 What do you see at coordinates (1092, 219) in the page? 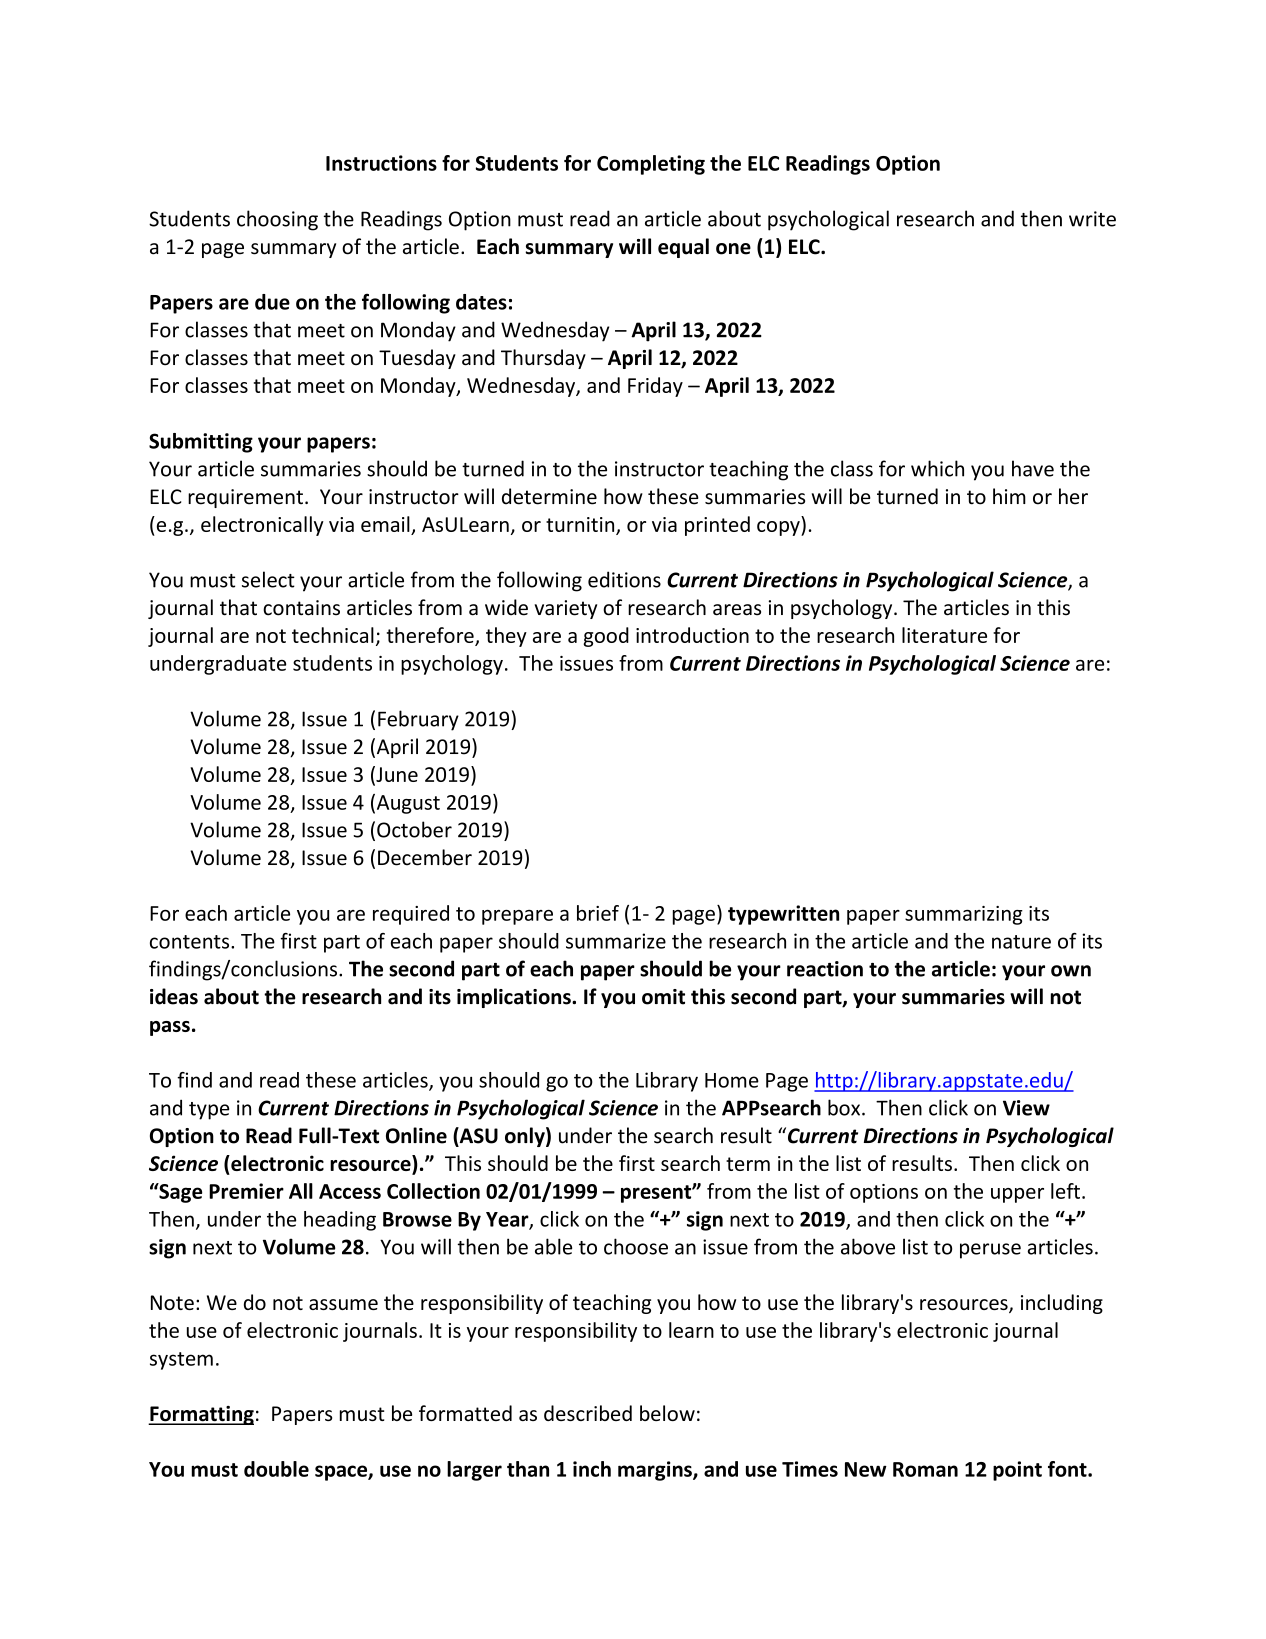
I see `write` at bounding box center [1092, 219].
